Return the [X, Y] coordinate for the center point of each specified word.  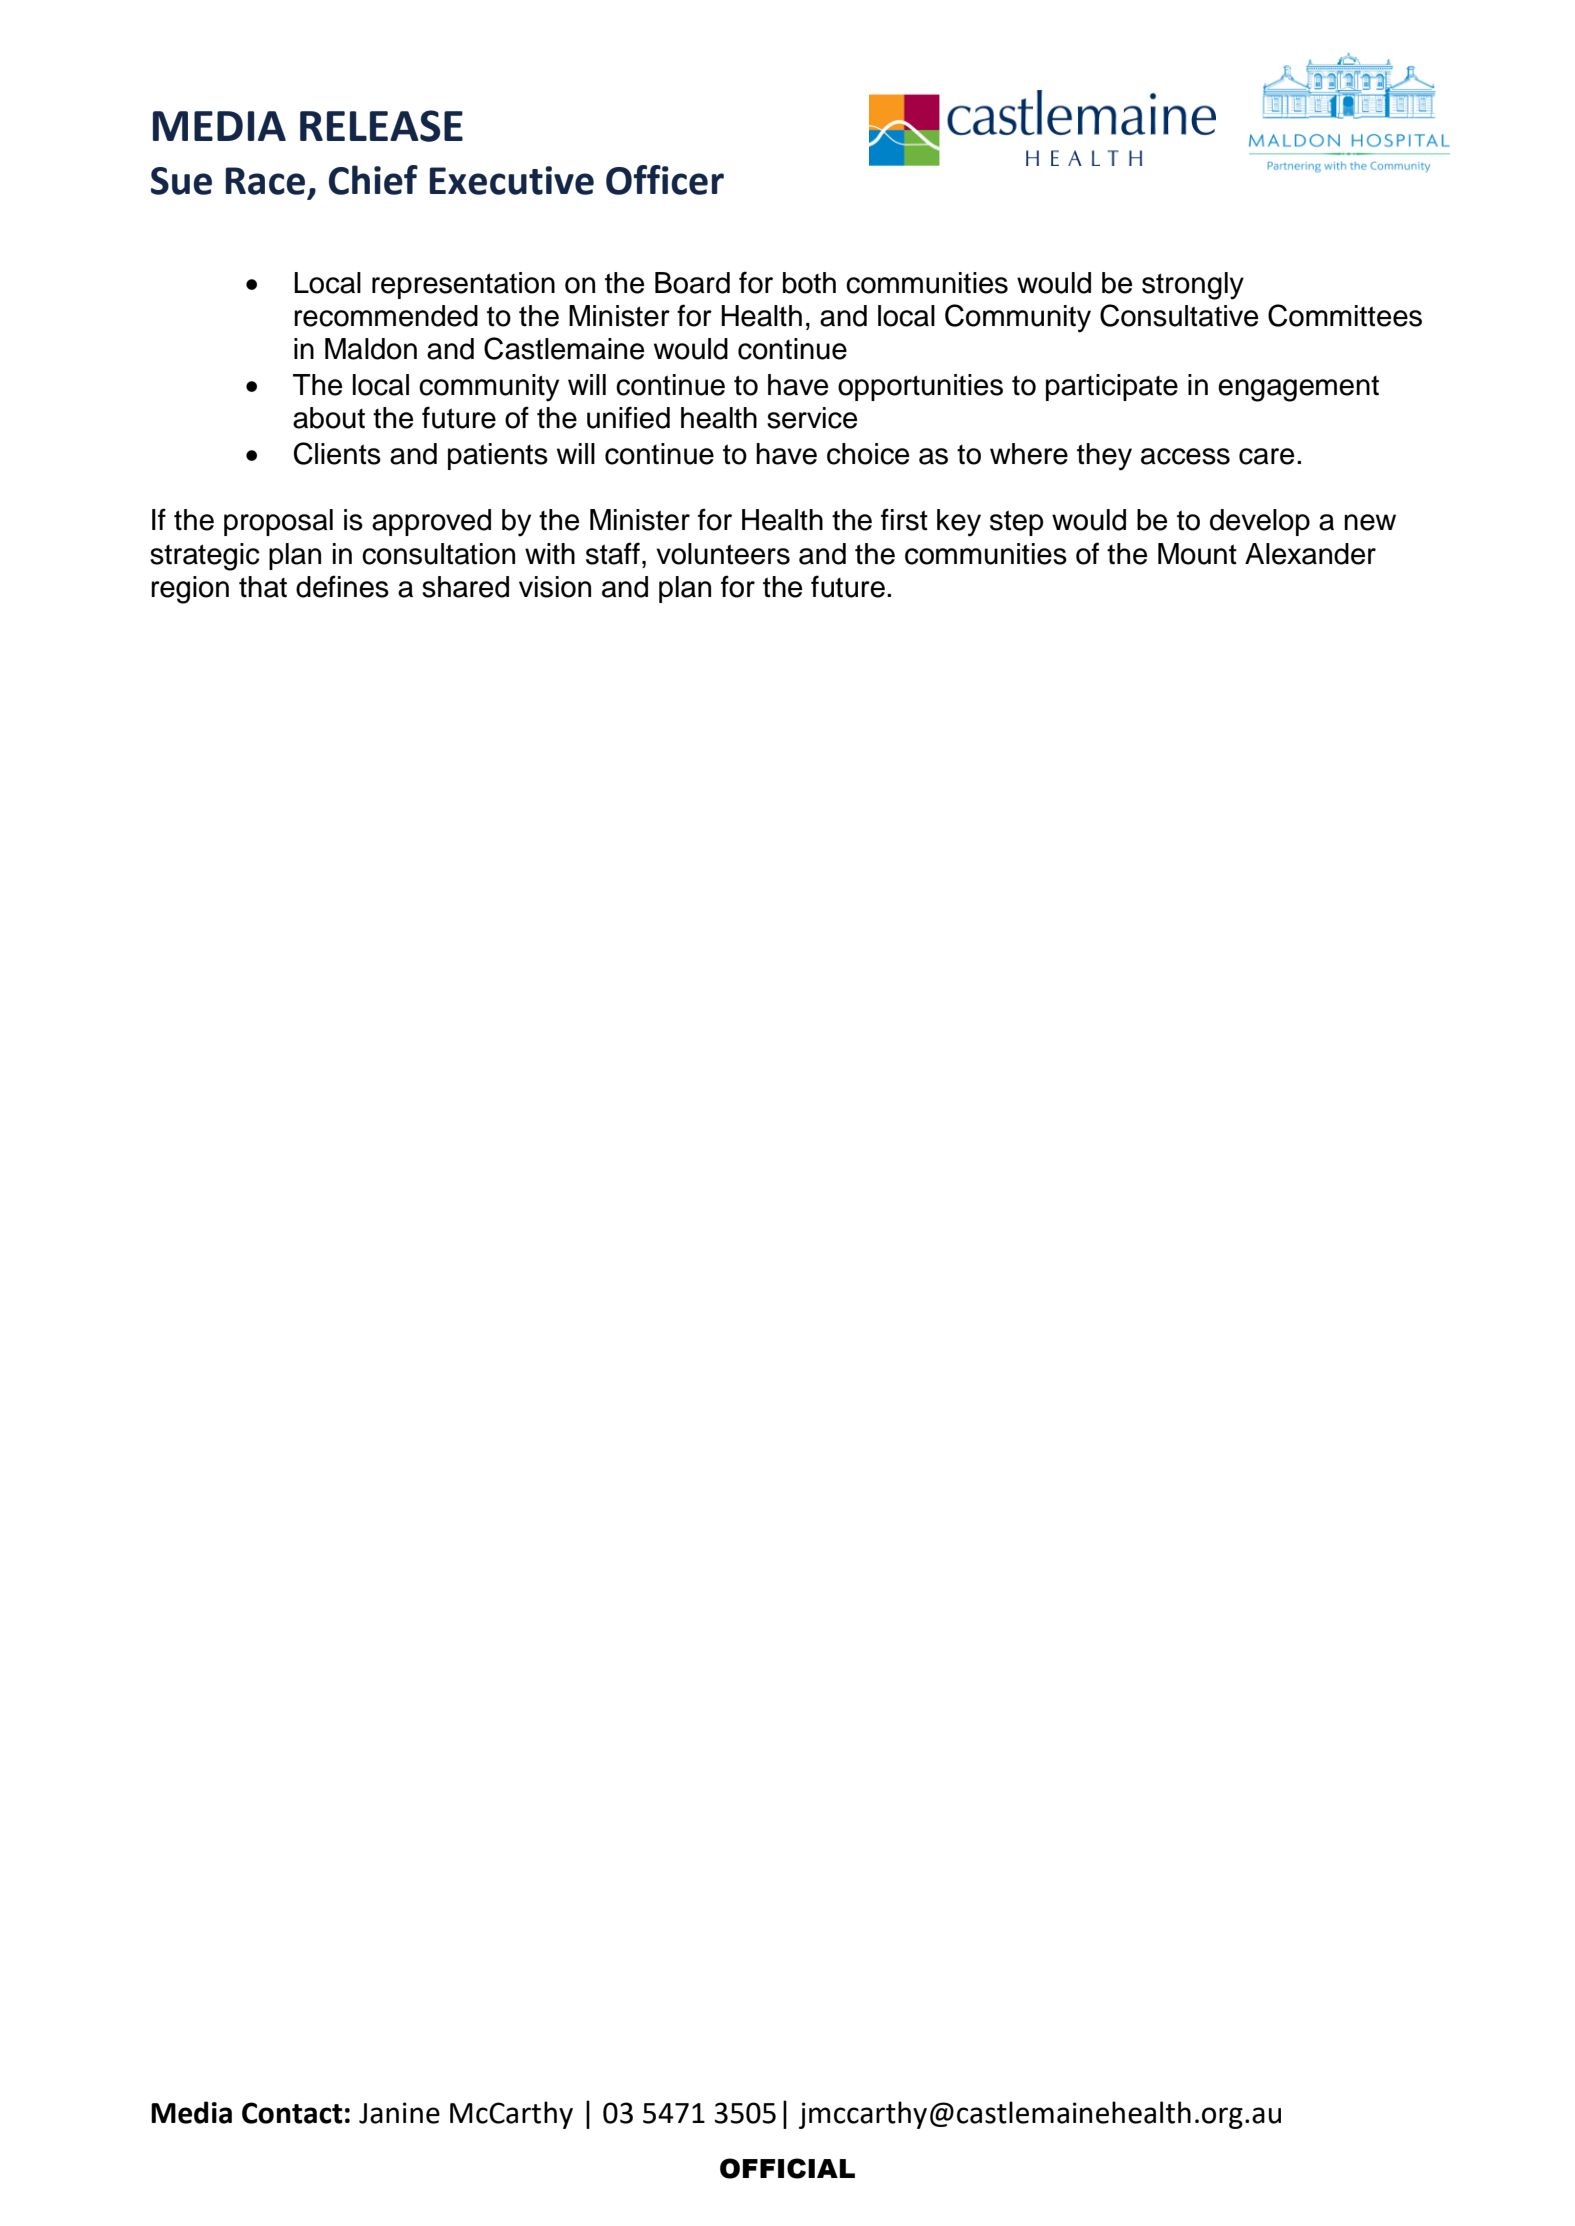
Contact [292, 2113]
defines [342, 586]
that [263, 587]
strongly [1193, 286]
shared [465, 587]
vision [555, 587]
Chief [373, 180]
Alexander [1310, 554]
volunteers [723, 554]
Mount [1197, 554]
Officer [665, 180]
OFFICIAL [787, 2168]
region [190, 590]
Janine [399, 2113]
